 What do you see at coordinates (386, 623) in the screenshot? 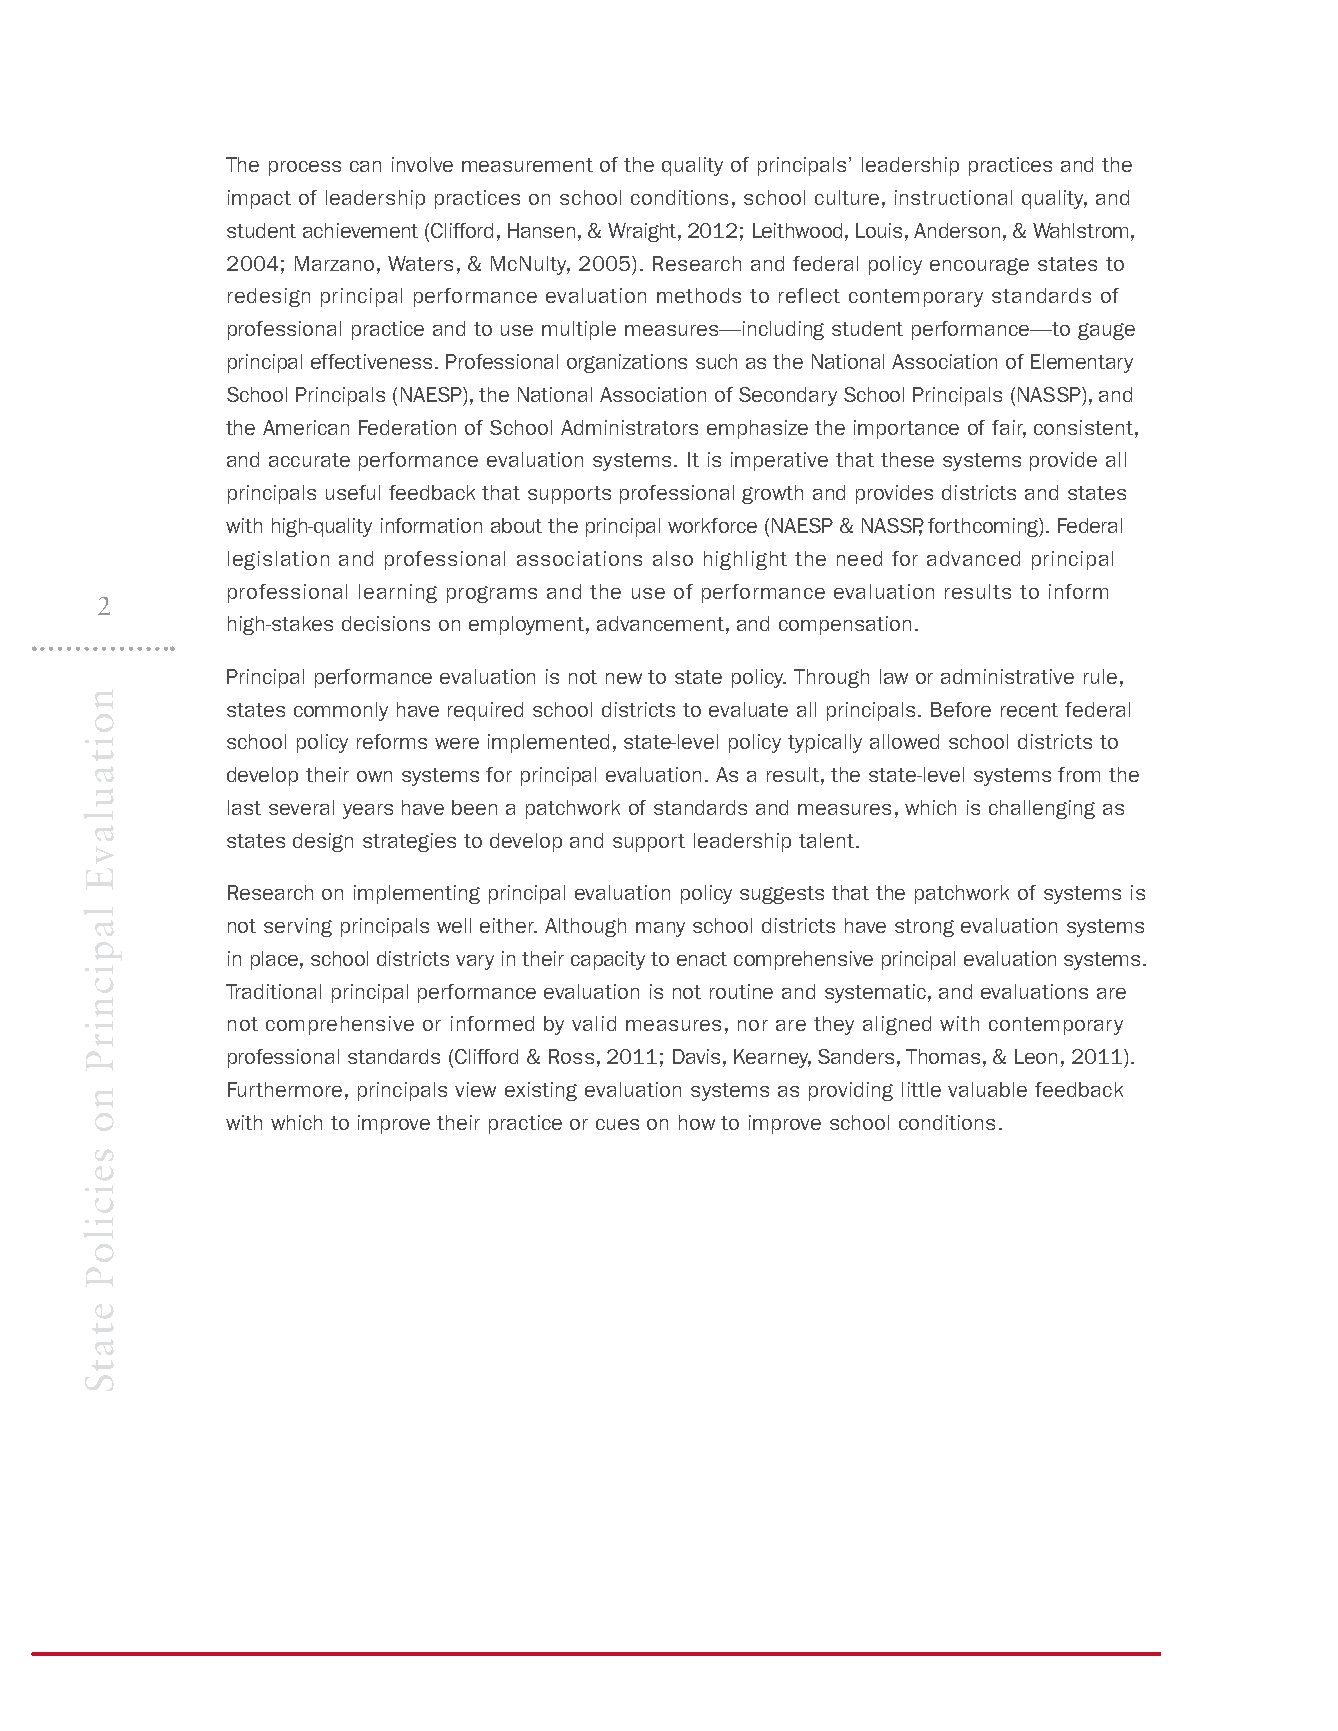
I see `decisions` at bounding box center [386, 623].
